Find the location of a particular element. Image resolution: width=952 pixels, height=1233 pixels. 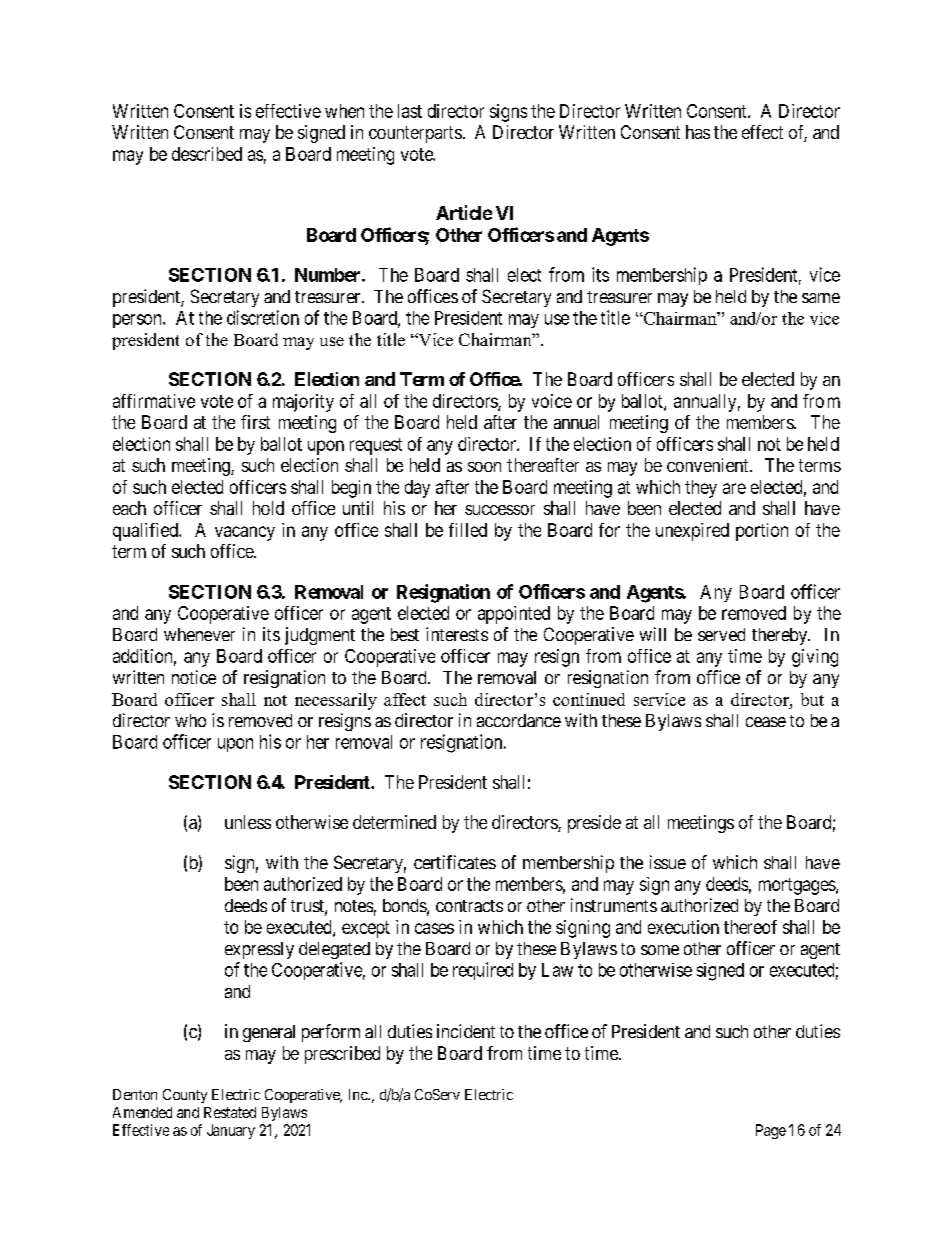

has is located at coordinates (698, 132).
